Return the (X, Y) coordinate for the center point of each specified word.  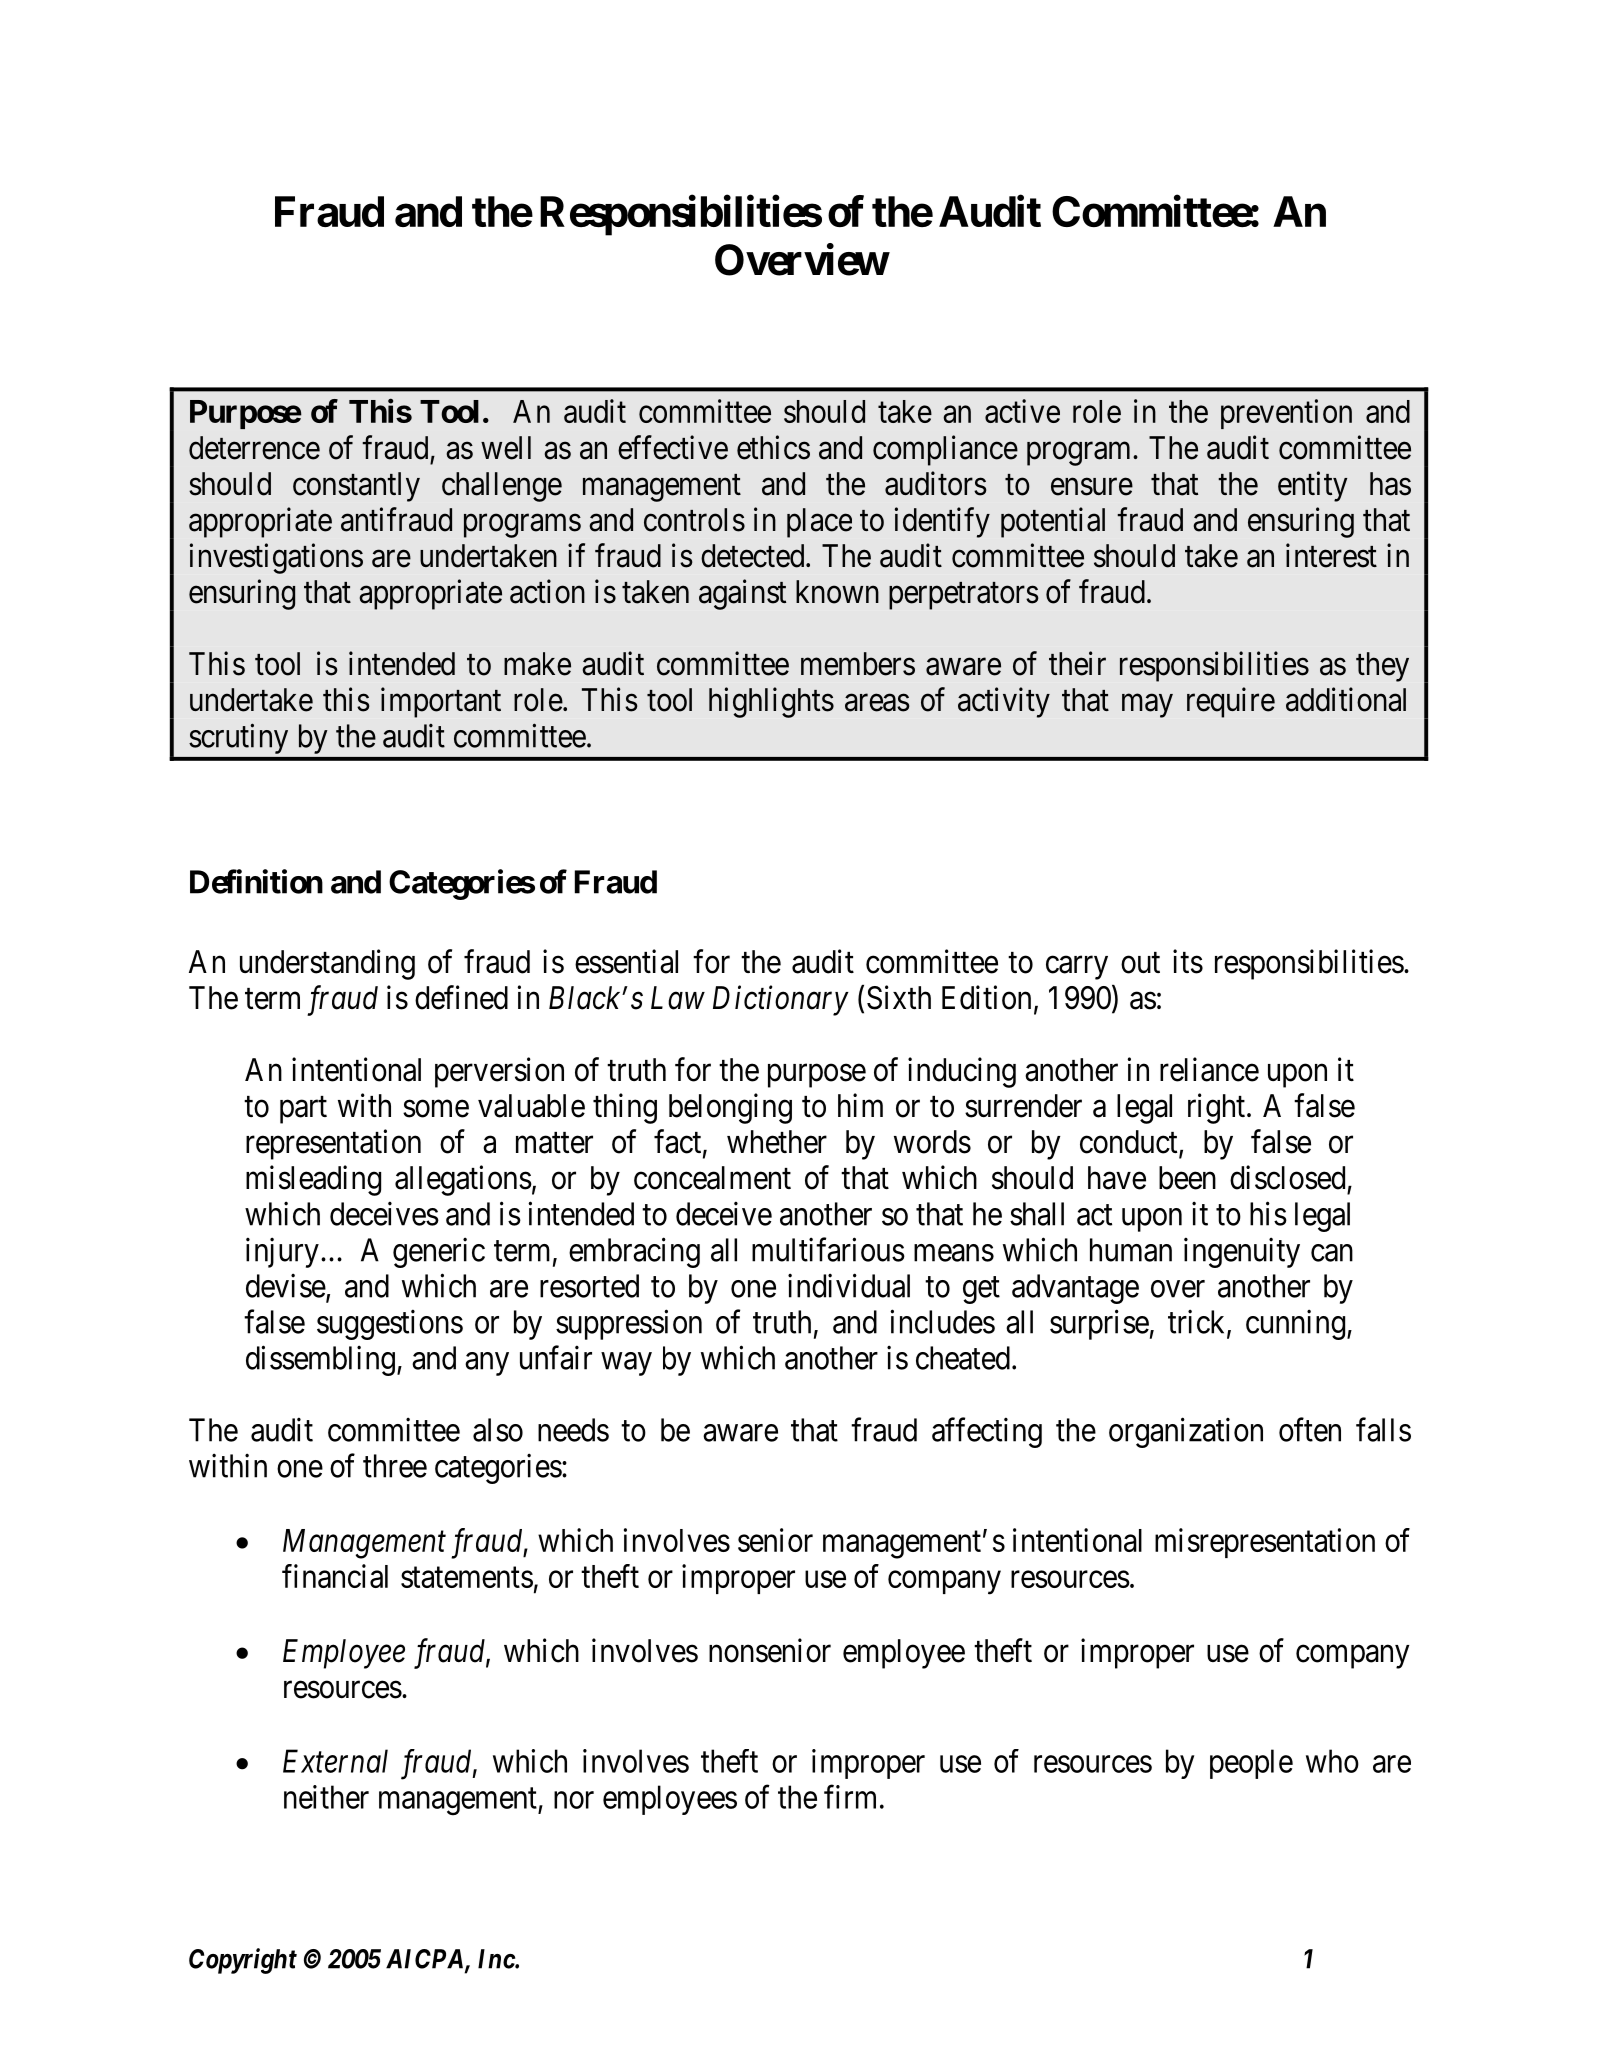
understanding (327, 964)
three (395, 1466)
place (819, 523)
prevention (1286, 414)
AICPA (426, 1960)
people (1251, 1764)
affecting (987, 1432)
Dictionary (781, 1001)
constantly (356, 487)
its (1188, 961)
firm (850, 1797)
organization (1186, 1432)
